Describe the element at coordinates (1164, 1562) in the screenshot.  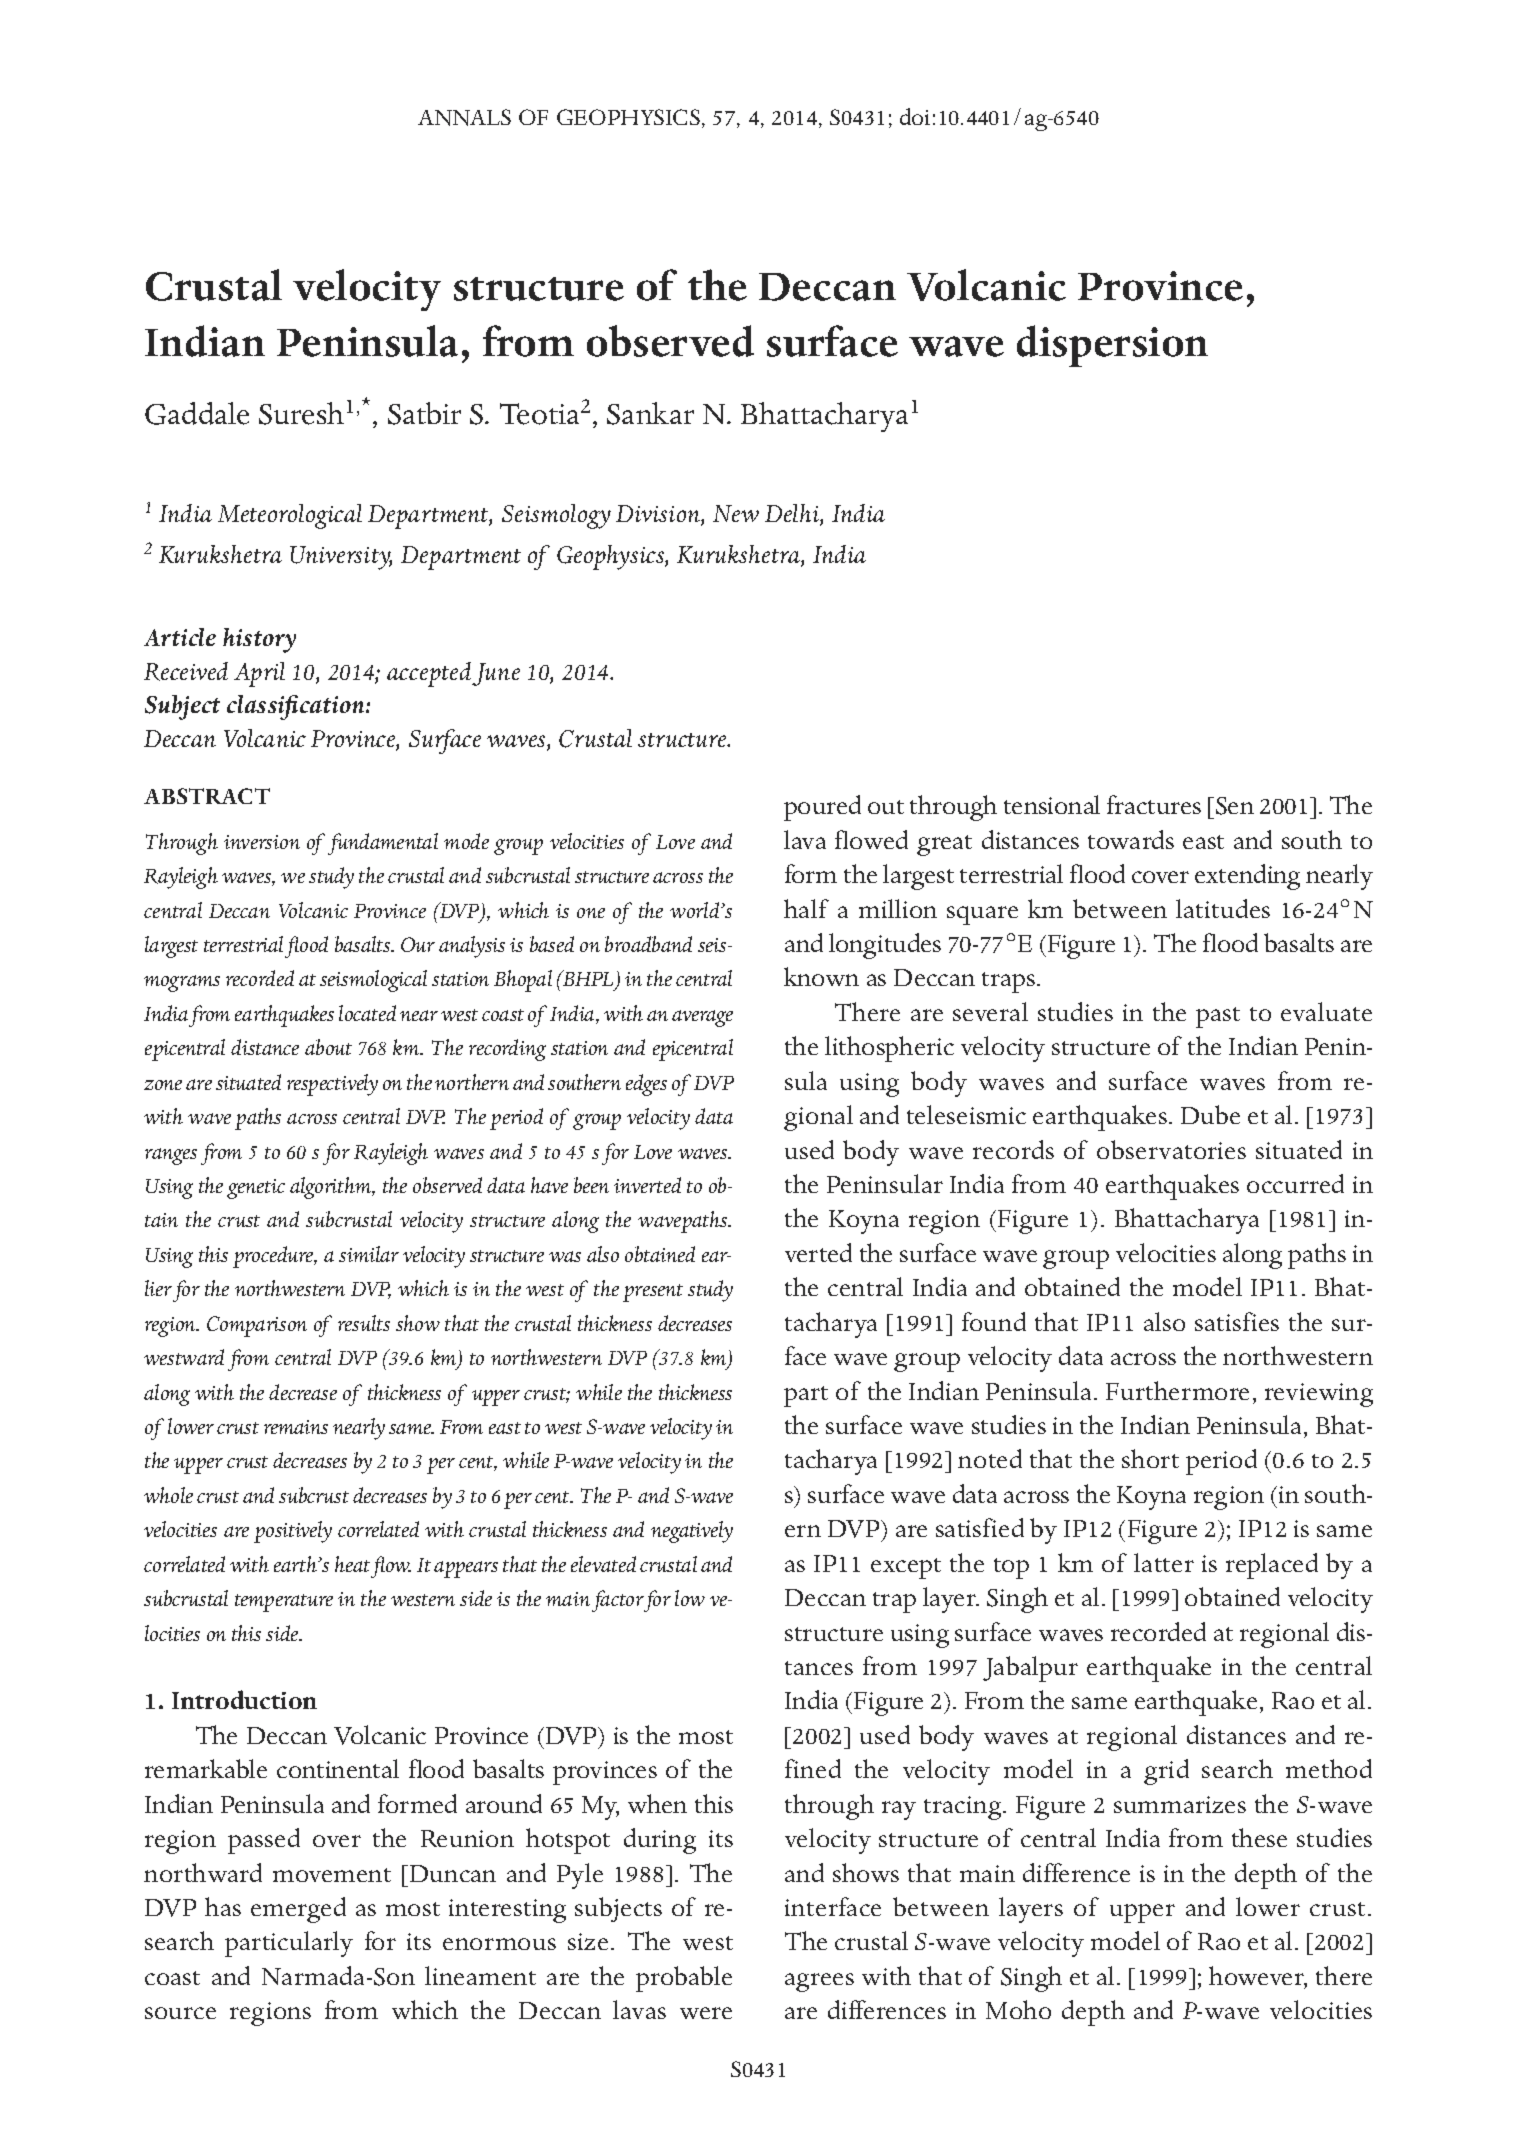
I see `latter` at that location.
